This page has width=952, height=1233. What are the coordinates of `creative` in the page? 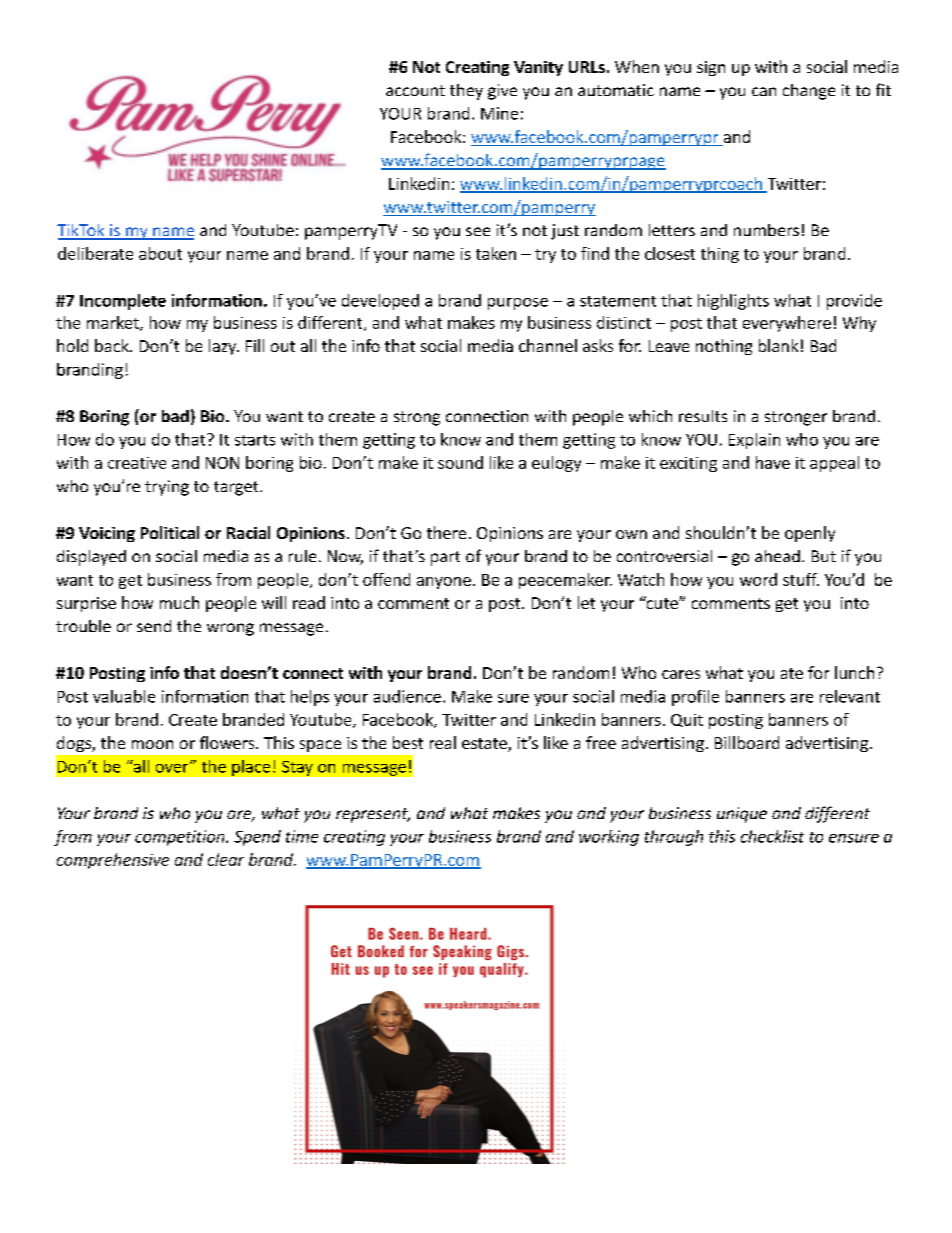 It's located at (137, 463).
